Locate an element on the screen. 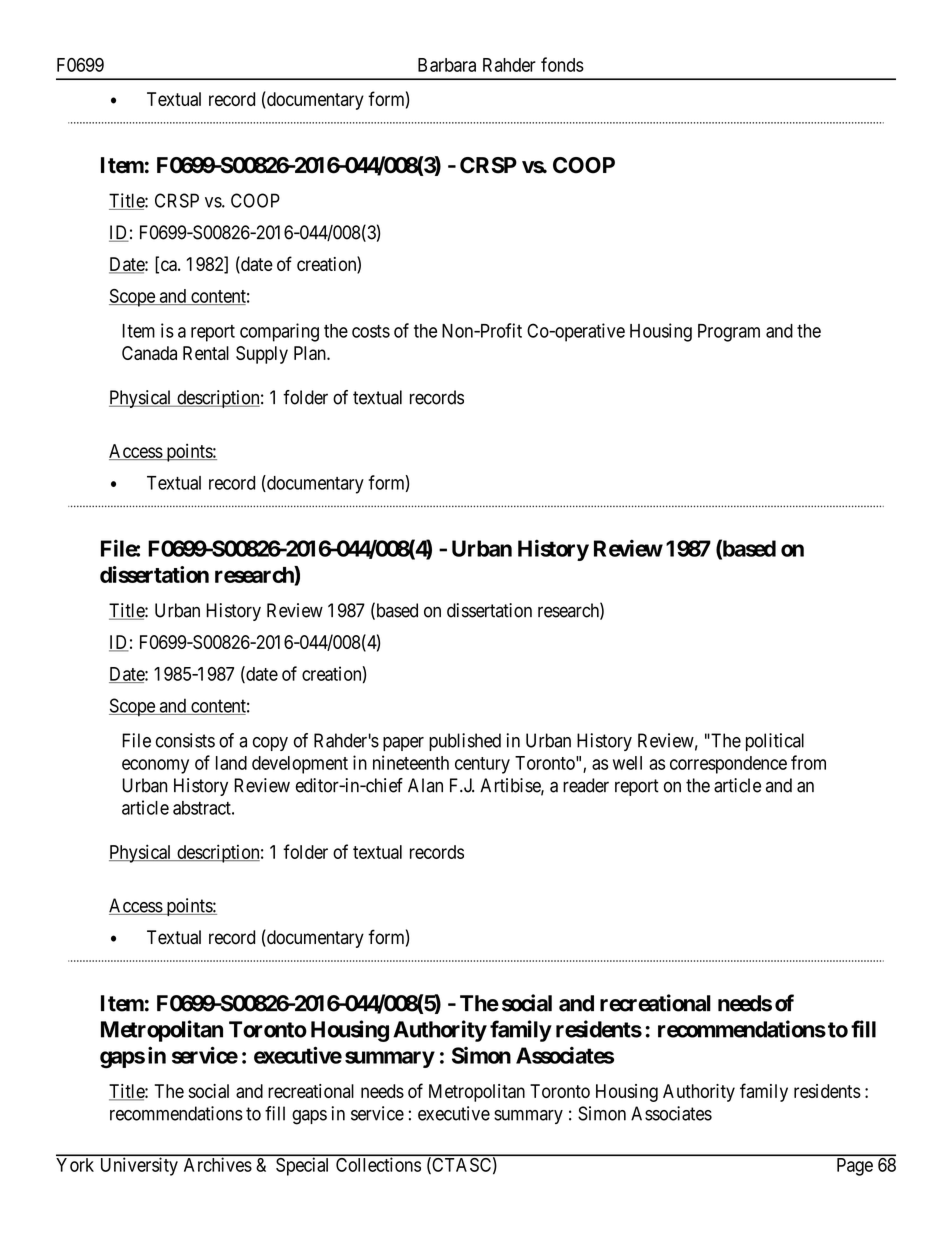  land is located at coordinates (231, 763).
